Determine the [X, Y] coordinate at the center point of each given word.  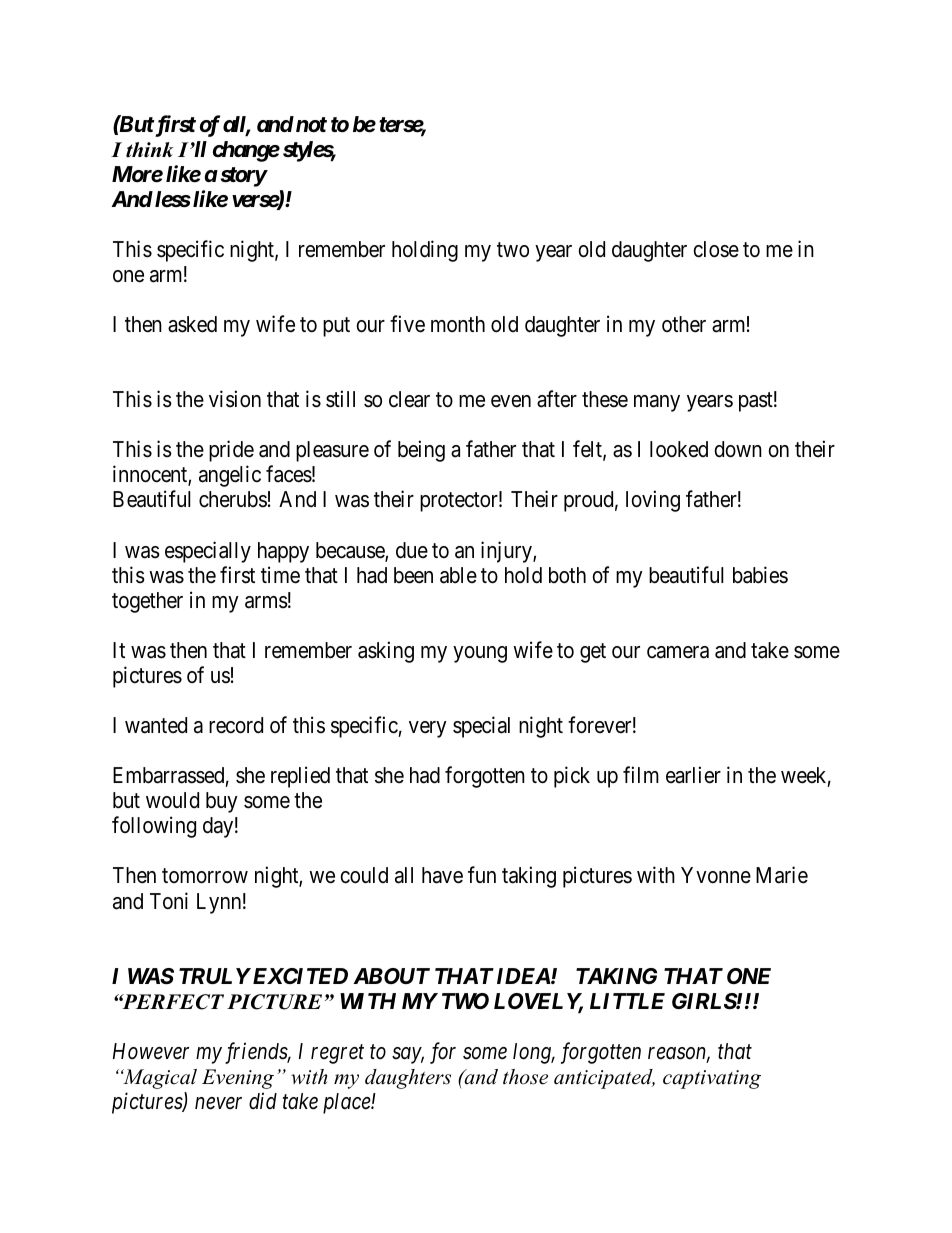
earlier [693, 775]
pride [231, 451]
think [149, 150]
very [428, 729]
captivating [712, 1079]
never [218, 1103]
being [421, 451]
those [525, 1077]
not [310, 125]
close [716, 249]
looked [679, 449]
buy [222, 802]
